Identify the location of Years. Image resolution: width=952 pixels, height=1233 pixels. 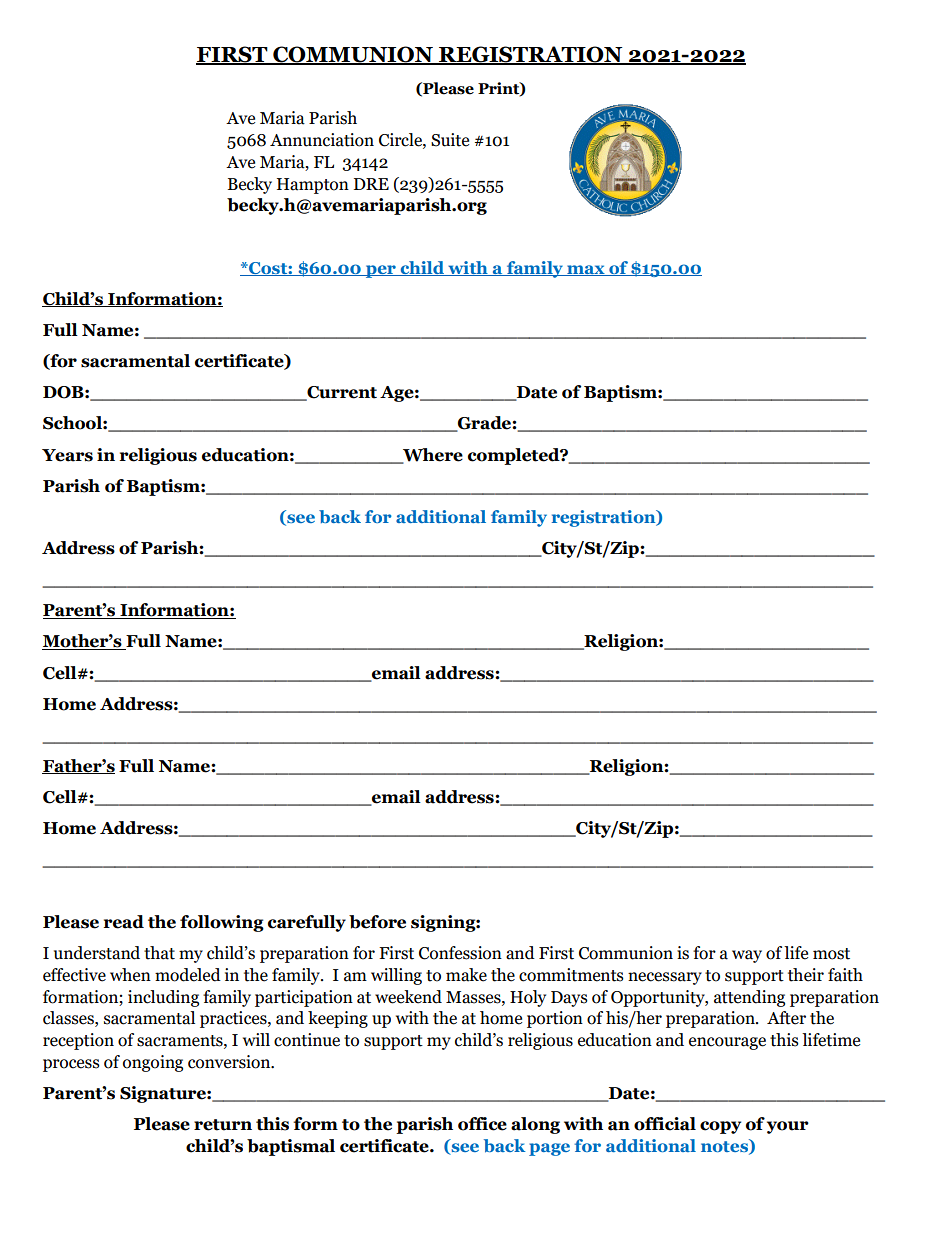
(67, 455).
